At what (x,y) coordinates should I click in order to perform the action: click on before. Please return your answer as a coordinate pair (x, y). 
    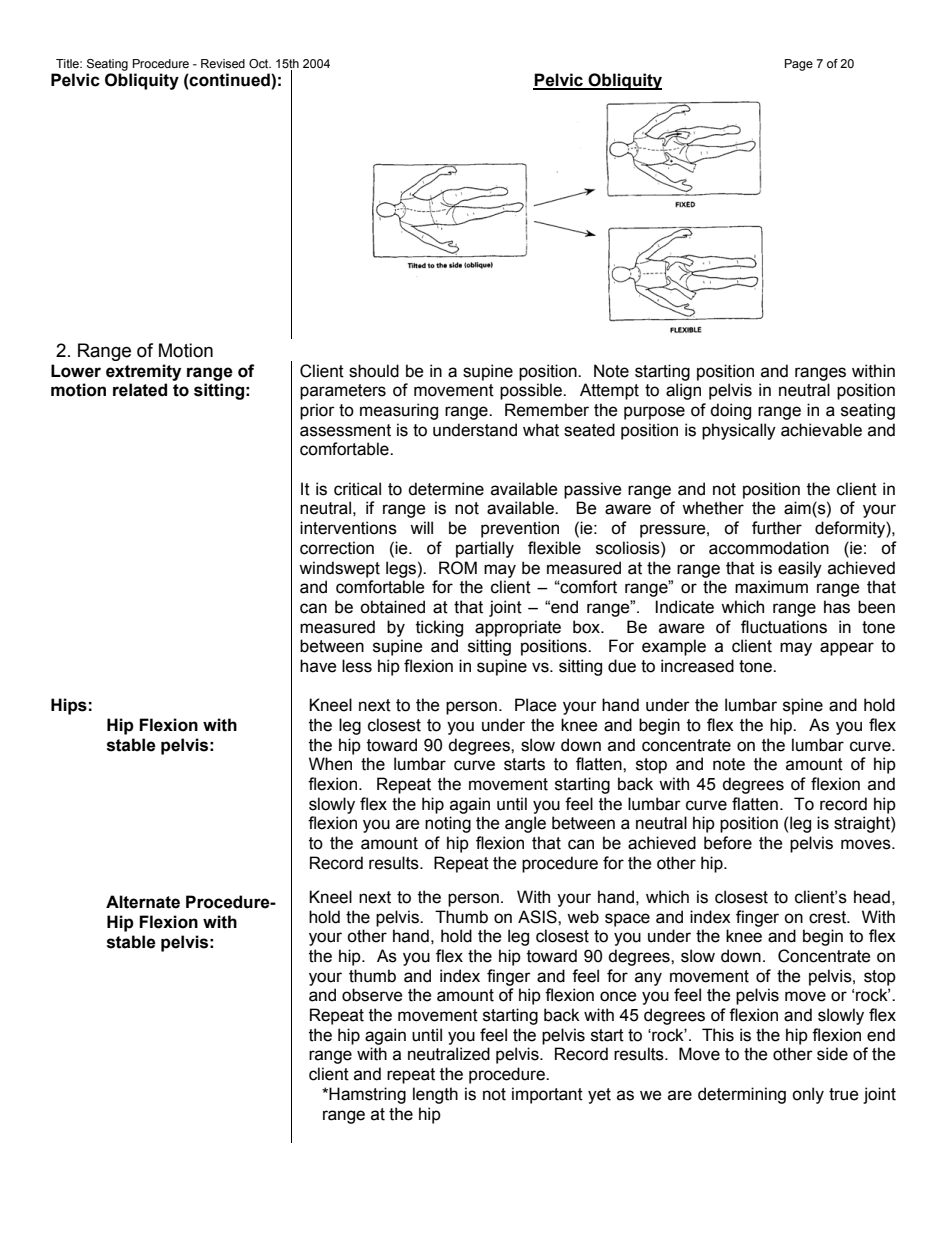
    Looking at the image, I should click on (728, 843).
